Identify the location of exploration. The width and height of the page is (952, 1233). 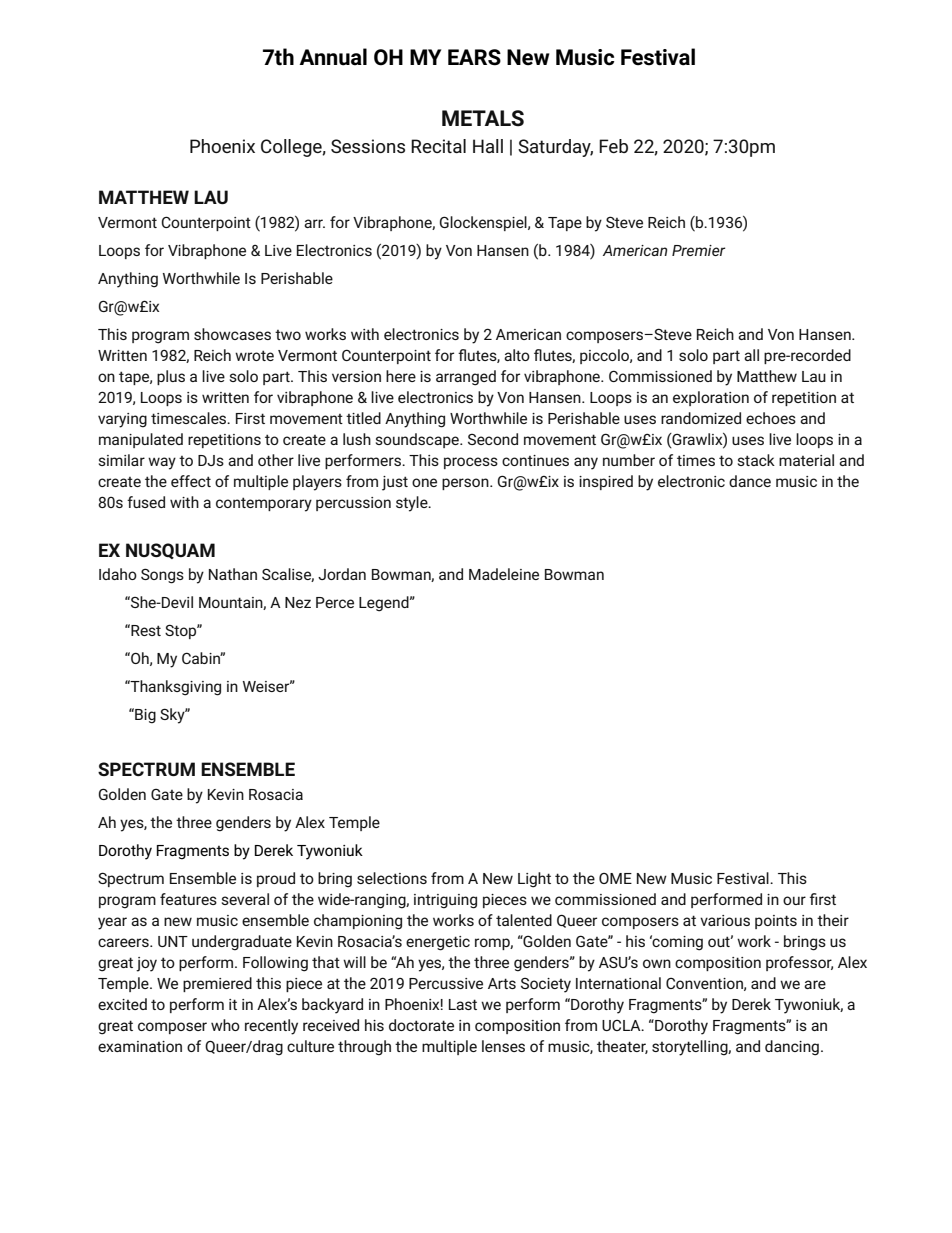
(711, 398).
